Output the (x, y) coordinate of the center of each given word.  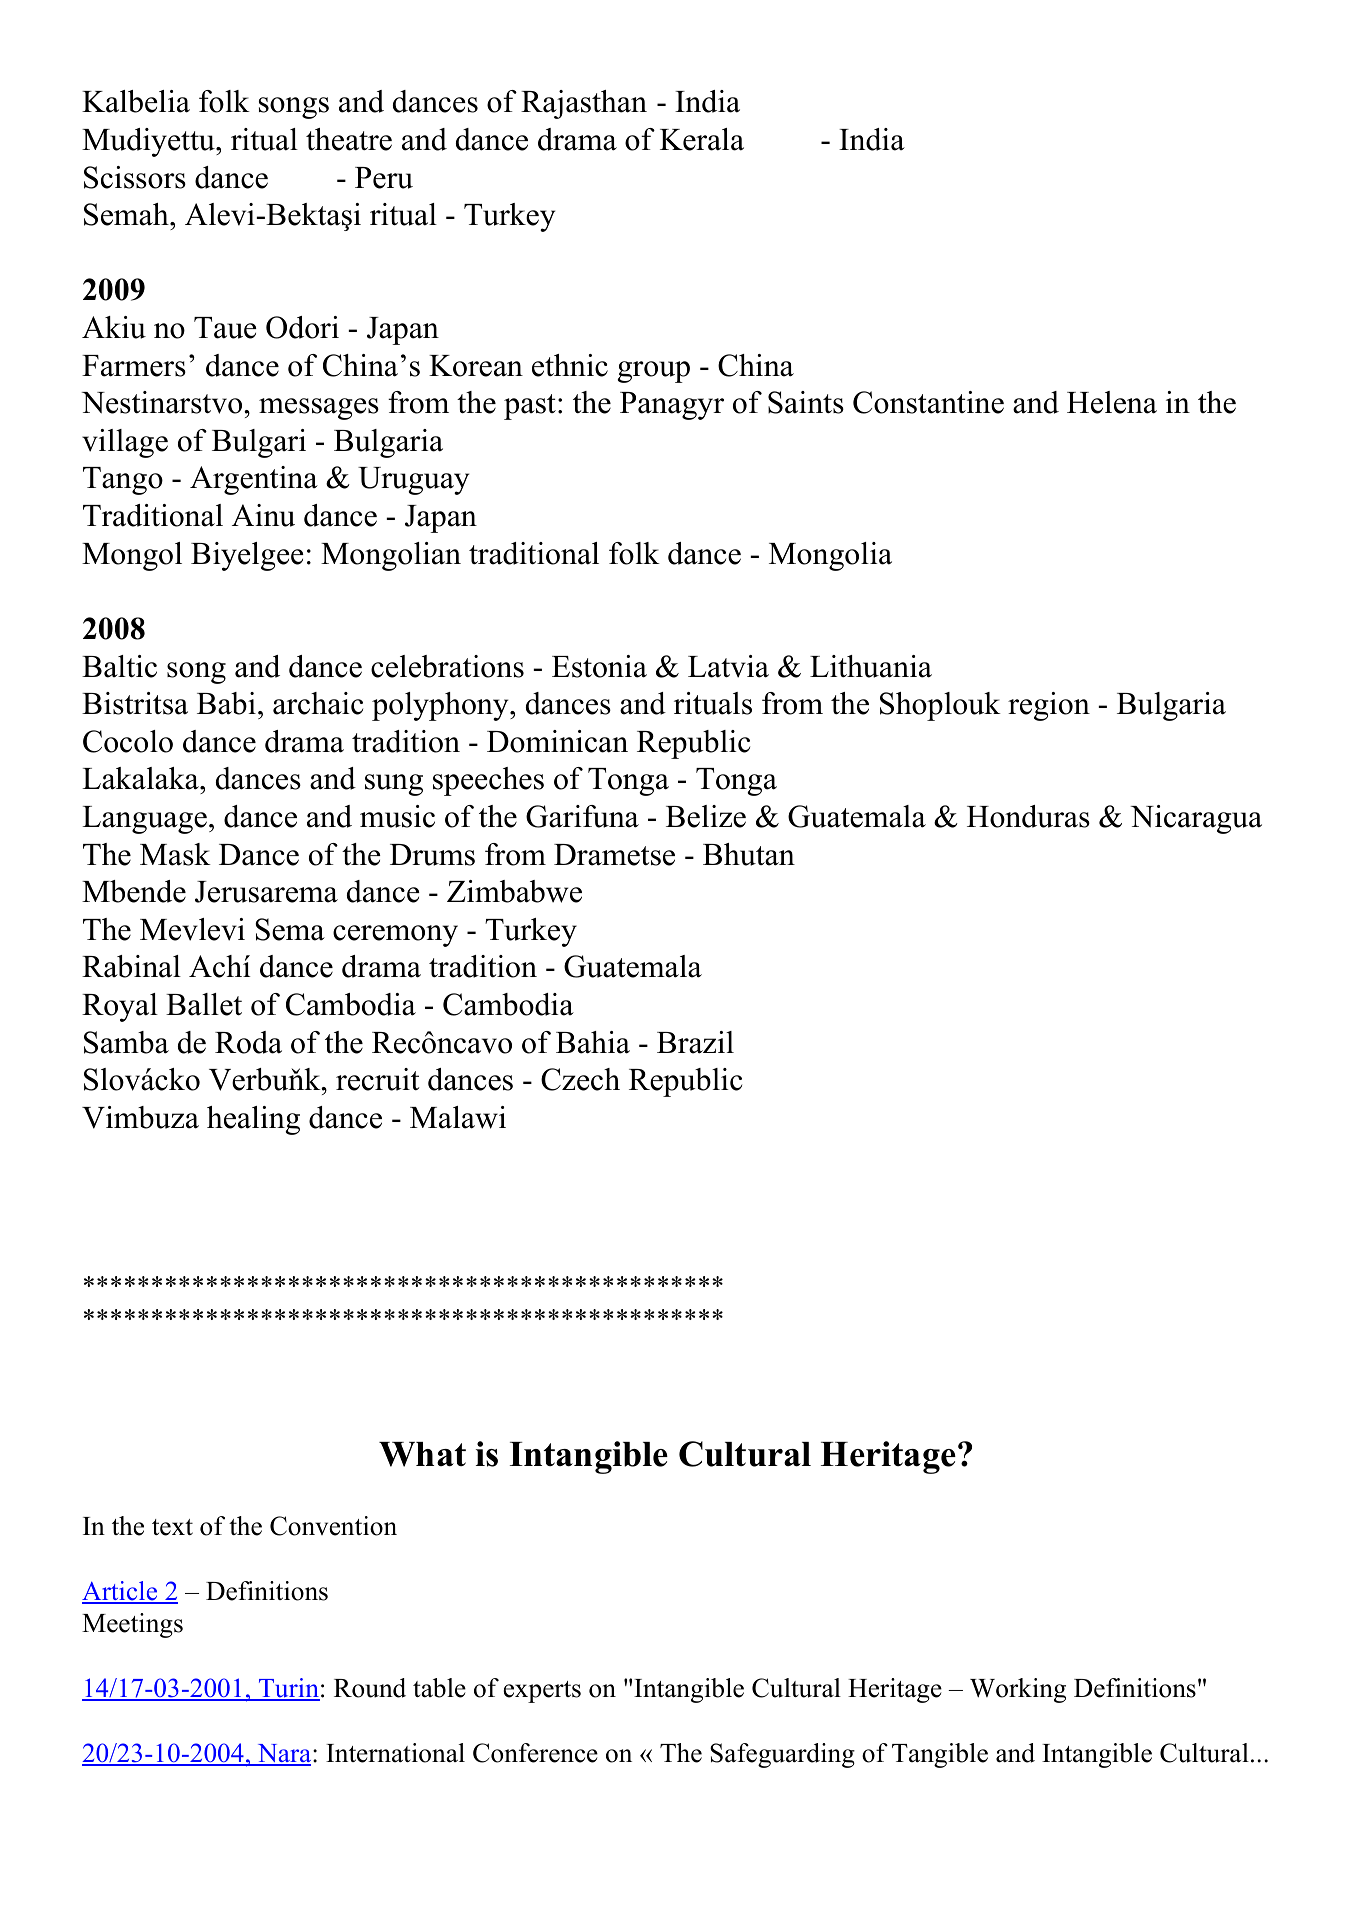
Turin (288, 1689)
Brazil (695, 1042)
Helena (1112, 402)
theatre (349, 139)
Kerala (702, 139)
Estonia (599, 666)
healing (253, 1120)
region (1049, 706)
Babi (226, 703)
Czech (580, 1079)
